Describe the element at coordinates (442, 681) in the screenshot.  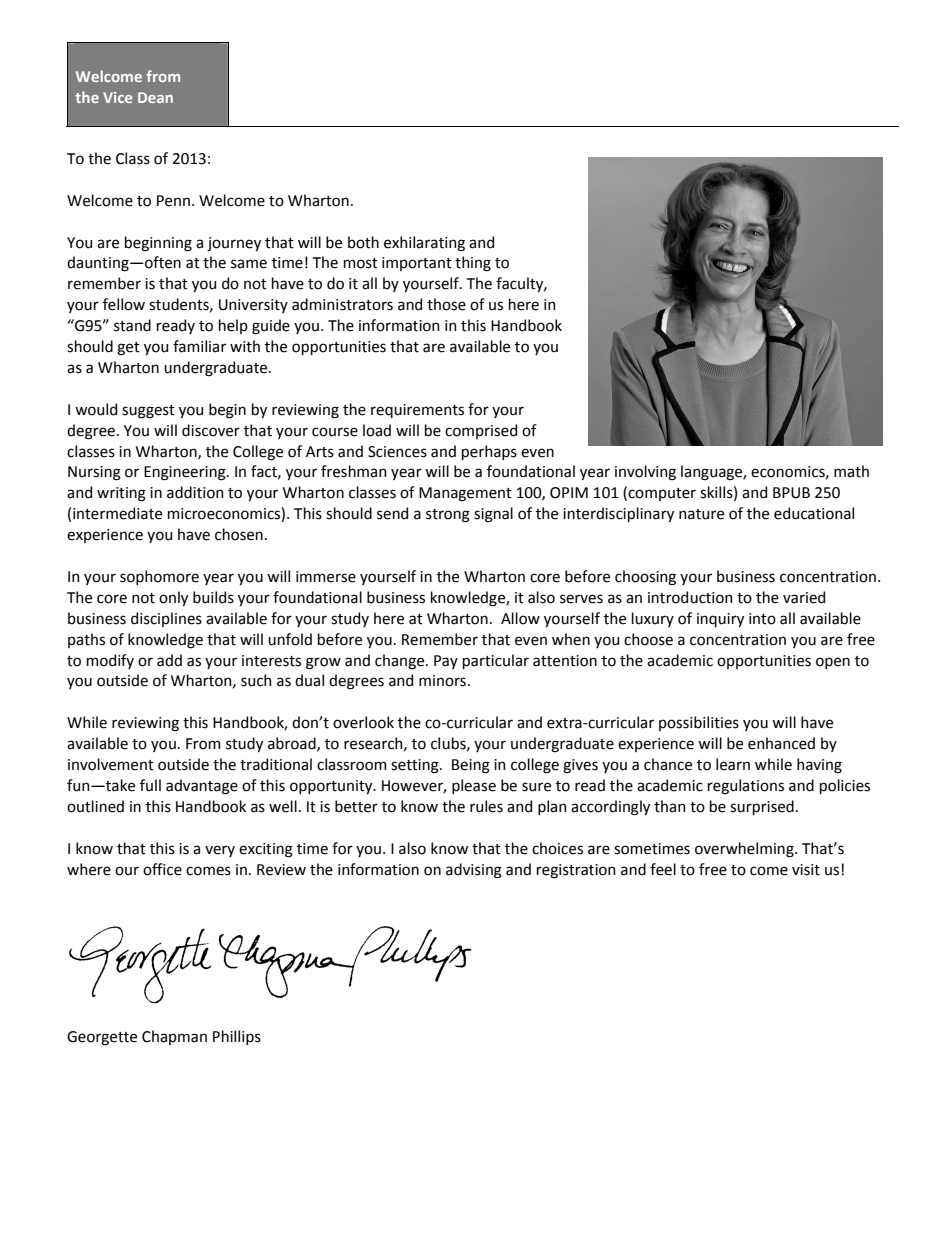
I see `minors` at that location.
